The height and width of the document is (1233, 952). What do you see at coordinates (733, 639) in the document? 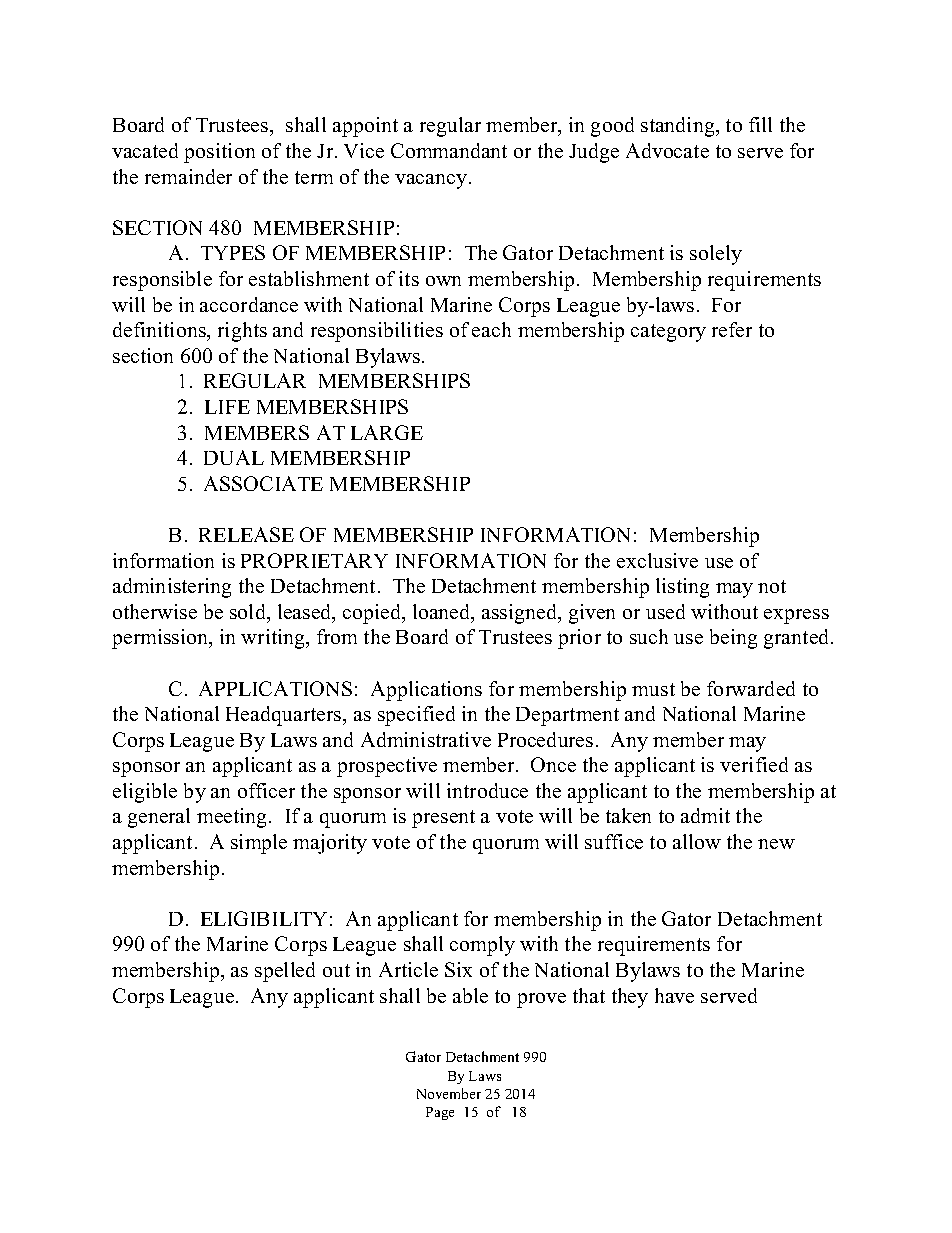
I see `being` at bounding box center [733, 639].
